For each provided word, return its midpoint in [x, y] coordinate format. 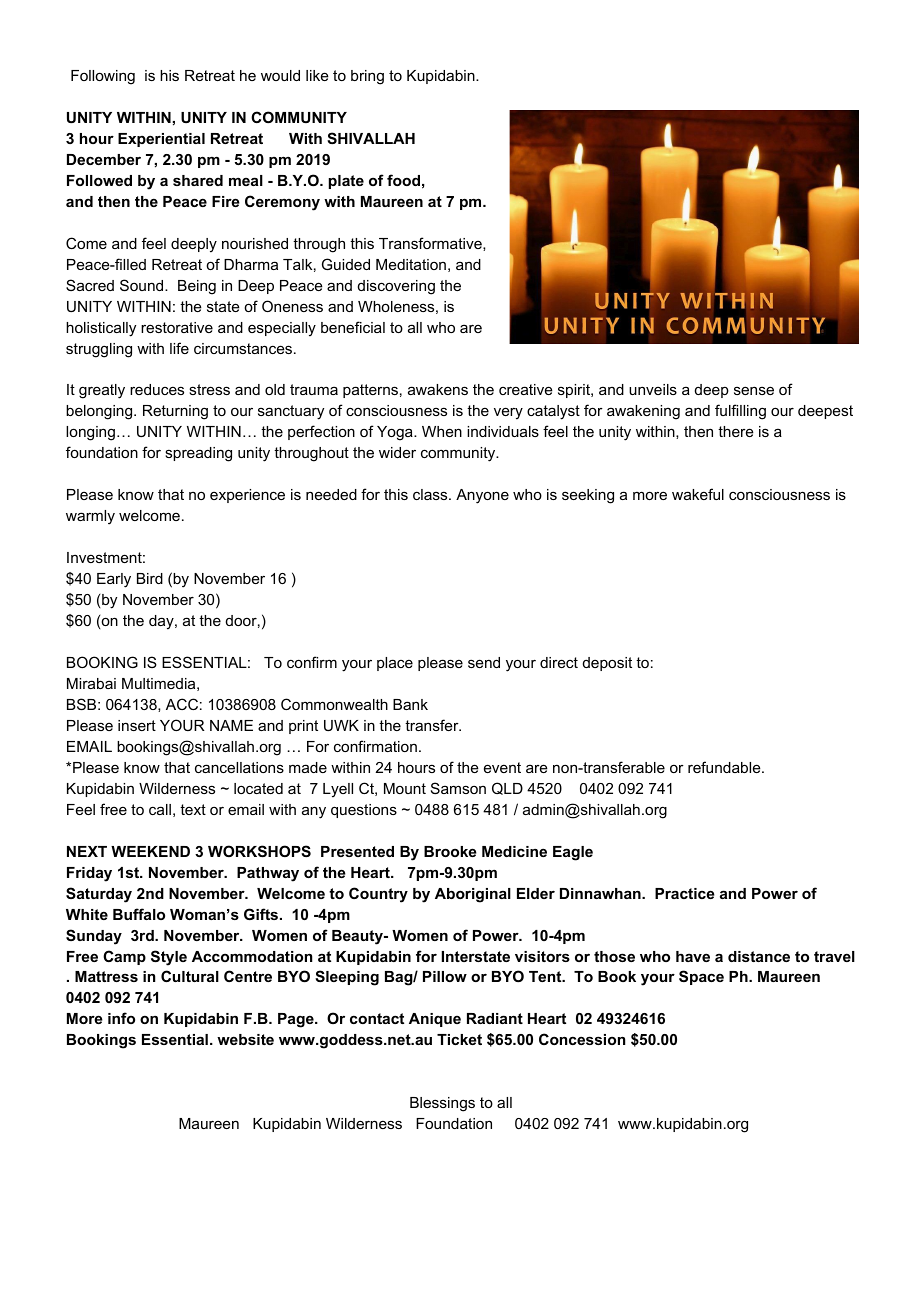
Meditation [411, 264]
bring [367, 77]
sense [754, 390]
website [245, 1039]
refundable [725, 767]
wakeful [698, 494]
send [484, 662]
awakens [438, 389]
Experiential [161, 140]
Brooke [450, 851]
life [179, 348]
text [193, 809]
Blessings [442, 1104]
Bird [150, 578]
